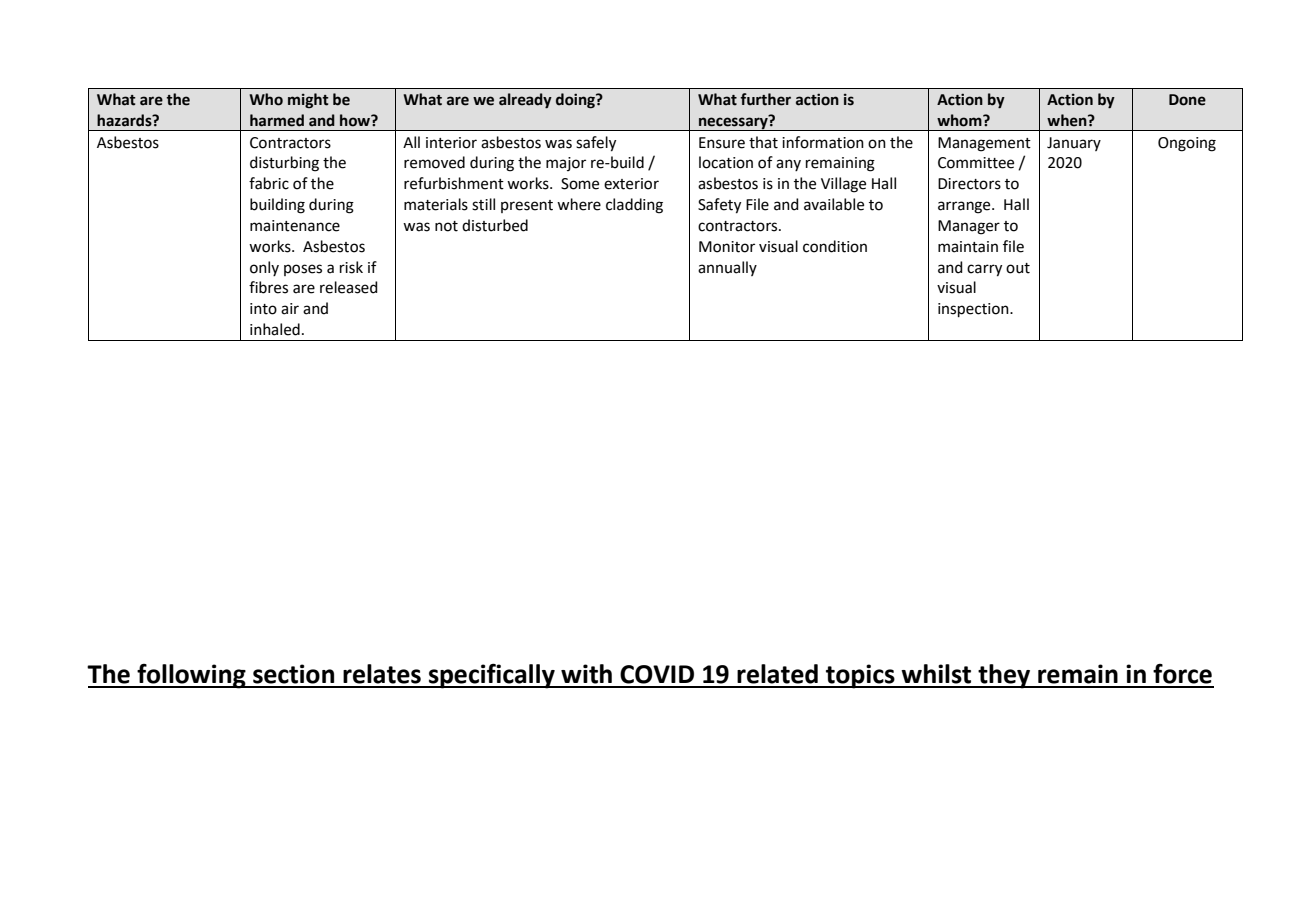  I want to click on inspection, so click(974, 310).
